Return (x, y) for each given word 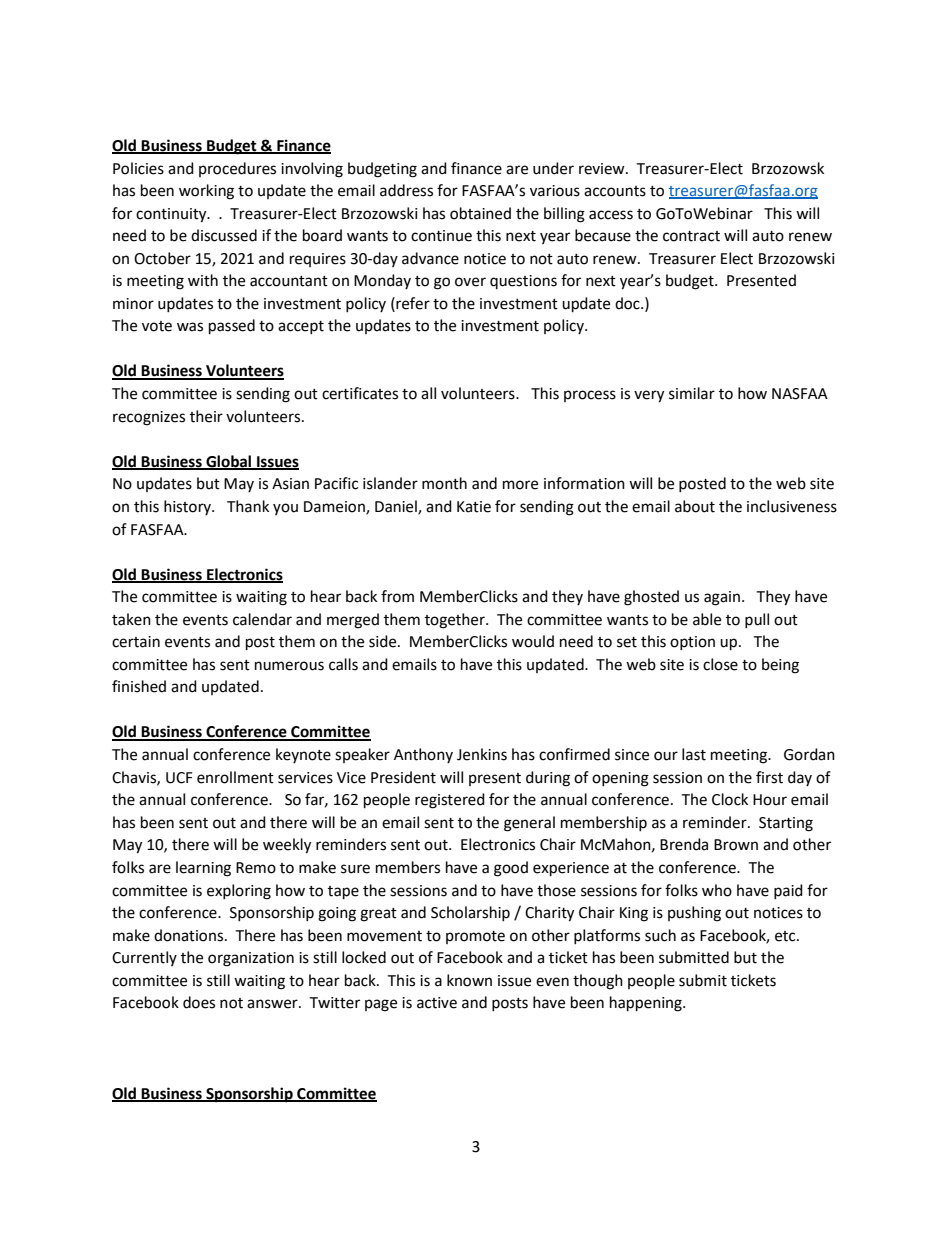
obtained (480, 213)
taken (131, 619)
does (199, 1002)
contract (691, 236)
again (722, 598)
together (456, 621)
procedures (237, 169)
